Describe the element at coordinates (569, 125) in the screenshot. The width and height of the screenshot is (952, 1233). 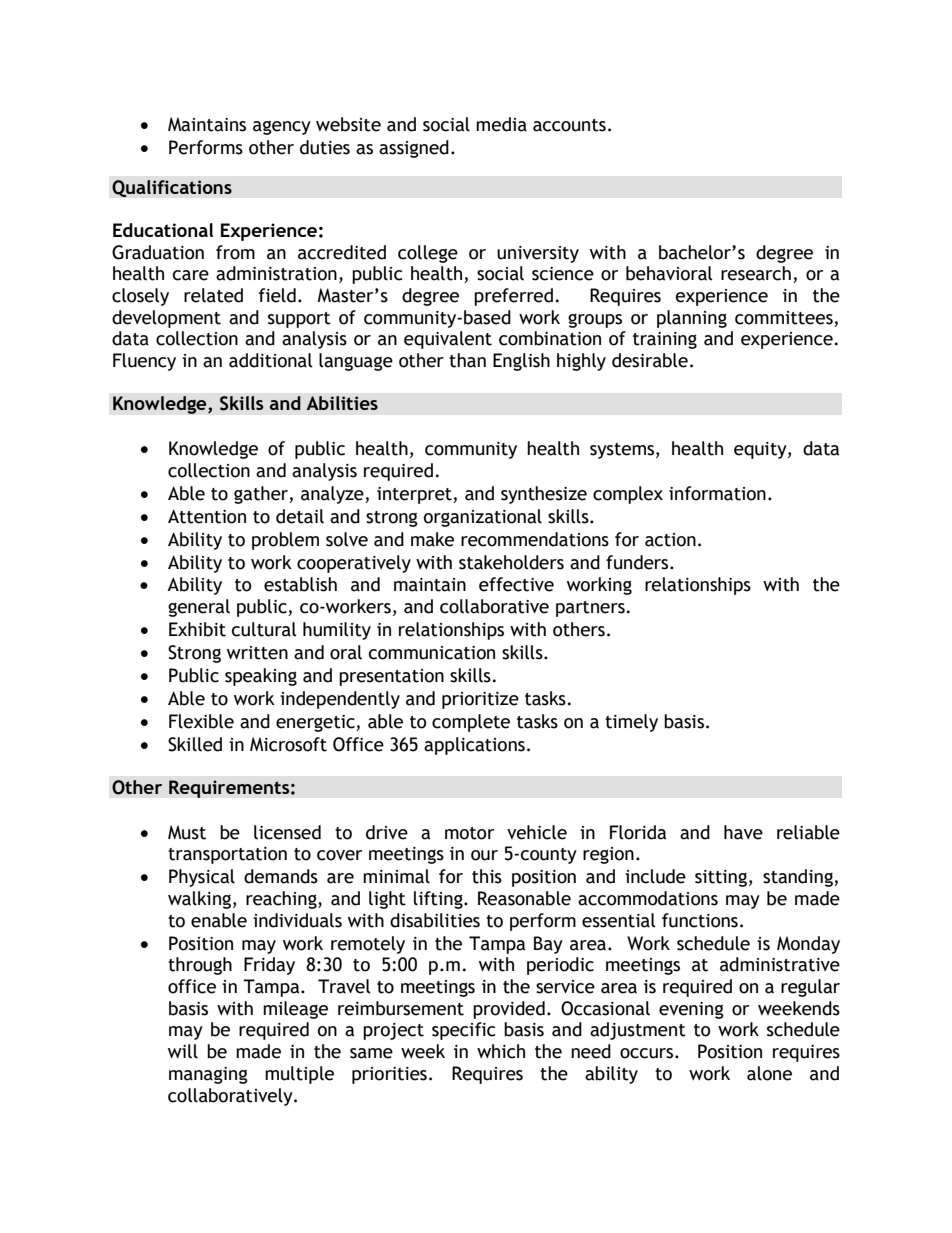
I see `accounts` at that location.
